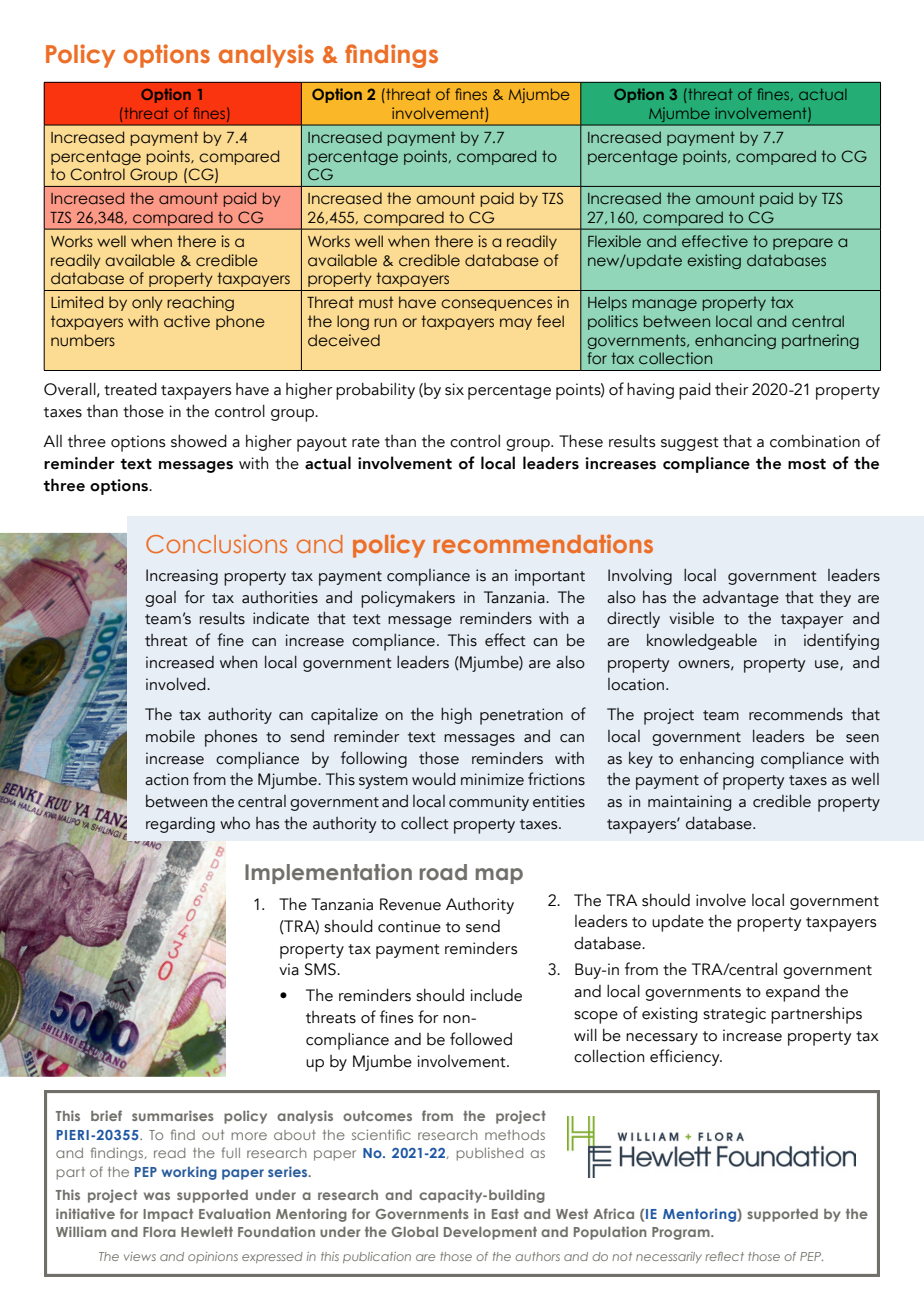 The image size is (924, 1308). I want to click on reflect, so click(724, 1256).
